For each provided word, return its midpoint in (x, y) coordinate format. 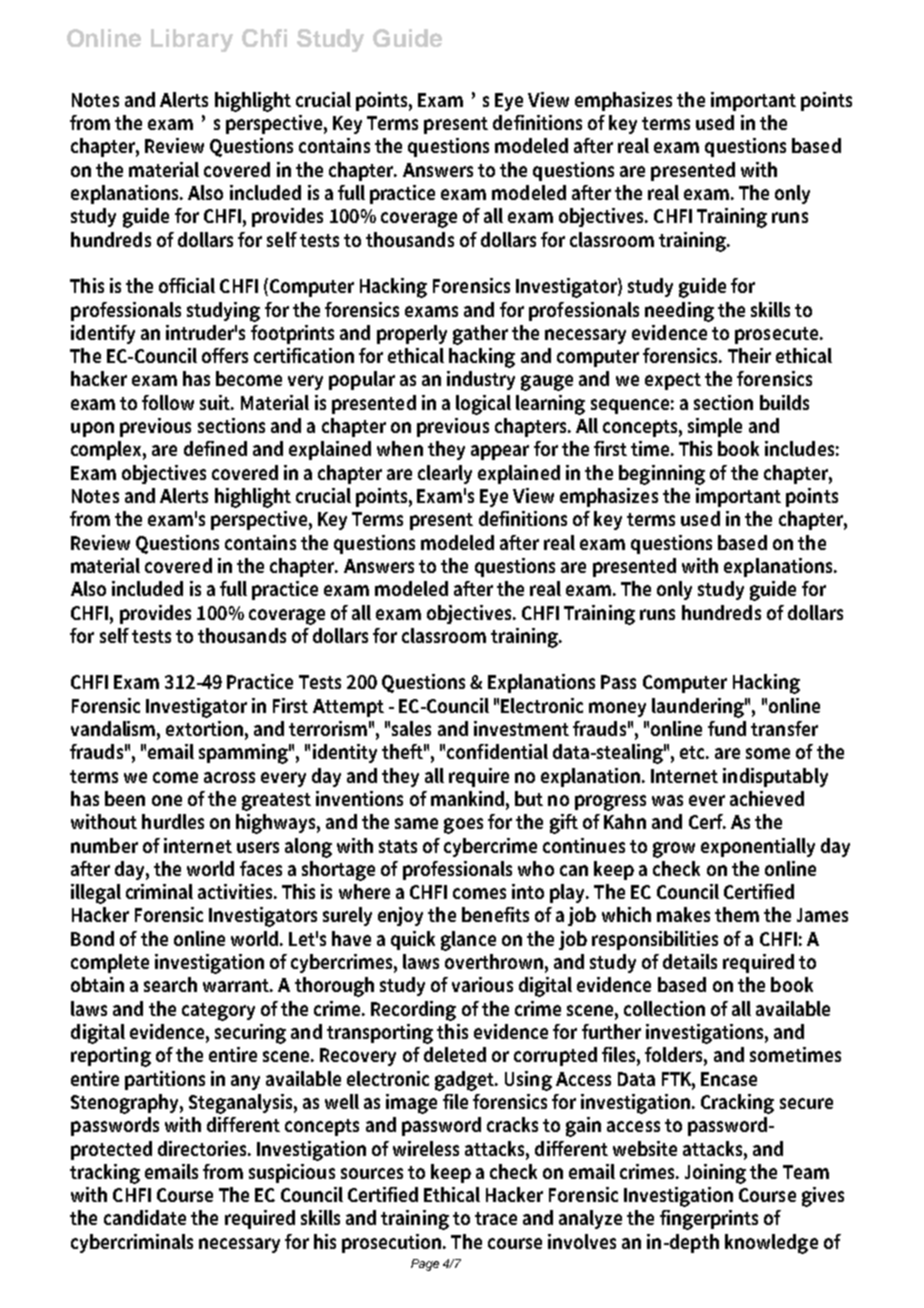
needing (679, 312)
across (229, 777)
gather (480, 335)
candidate (145, 1217)
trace (496, 1218)
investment (521, 728)
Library (192, 40)
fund (727, 728)
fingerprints (709, 1220)
